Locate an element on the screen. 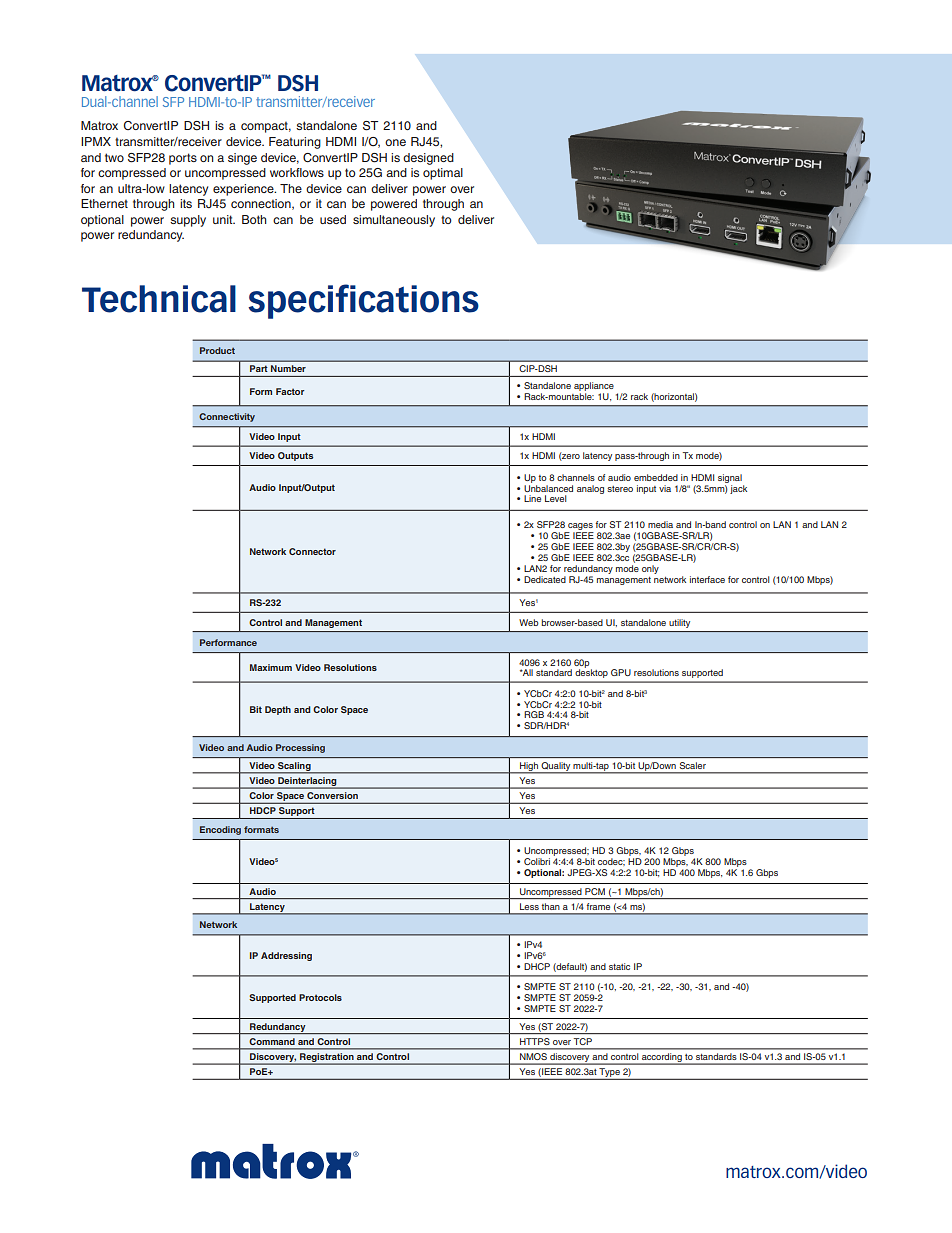 This screenshot has height=1233, width=952. Encoding is located at coordinates (220, 830).
